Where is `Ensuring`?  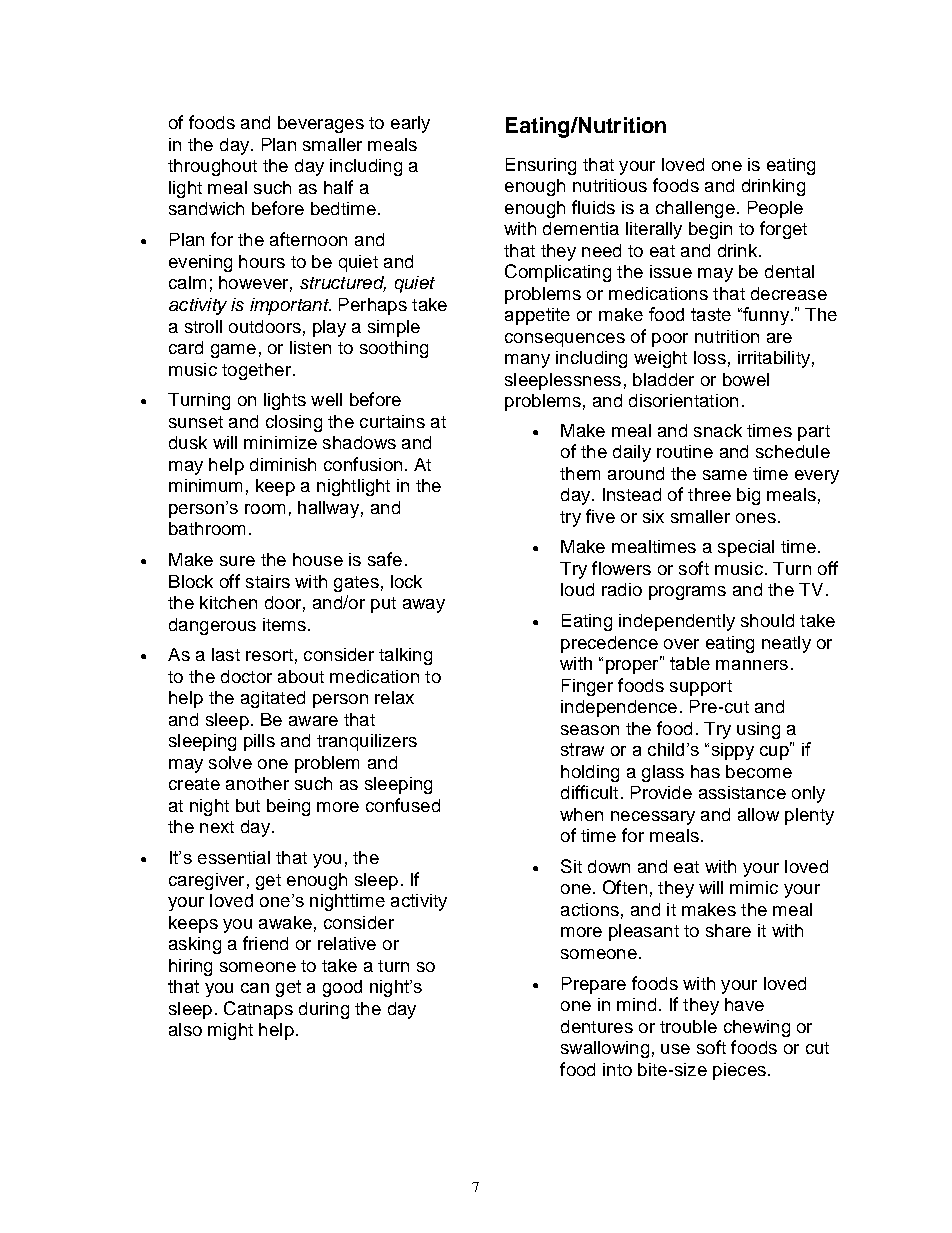 Ensuring is located at coordinates (541, 166).
